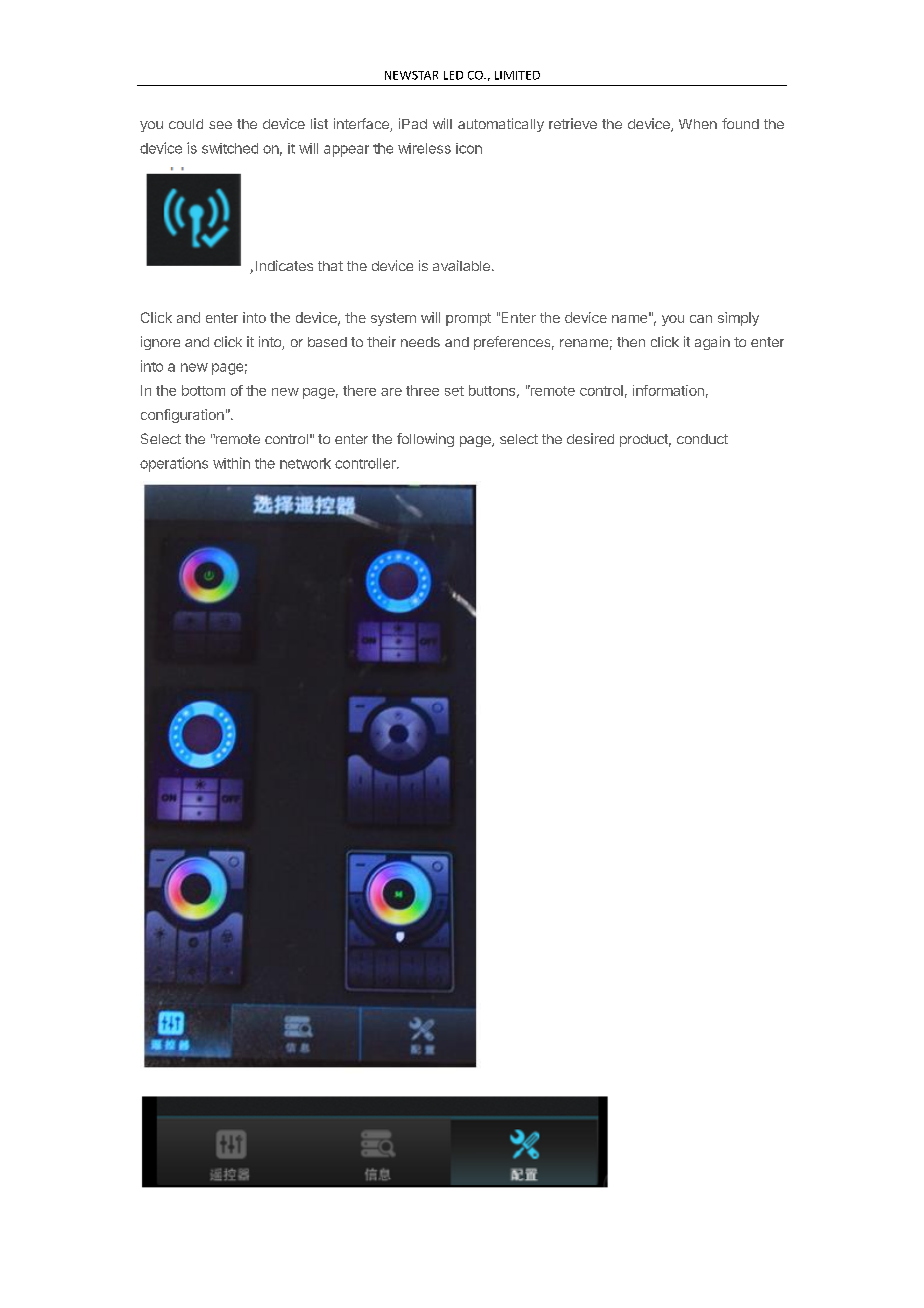 Image resolution: width=924 pixels, height=1308 pixels. Describe the element at coordinates (453, 75) in the document. I see `LED` at that location.
